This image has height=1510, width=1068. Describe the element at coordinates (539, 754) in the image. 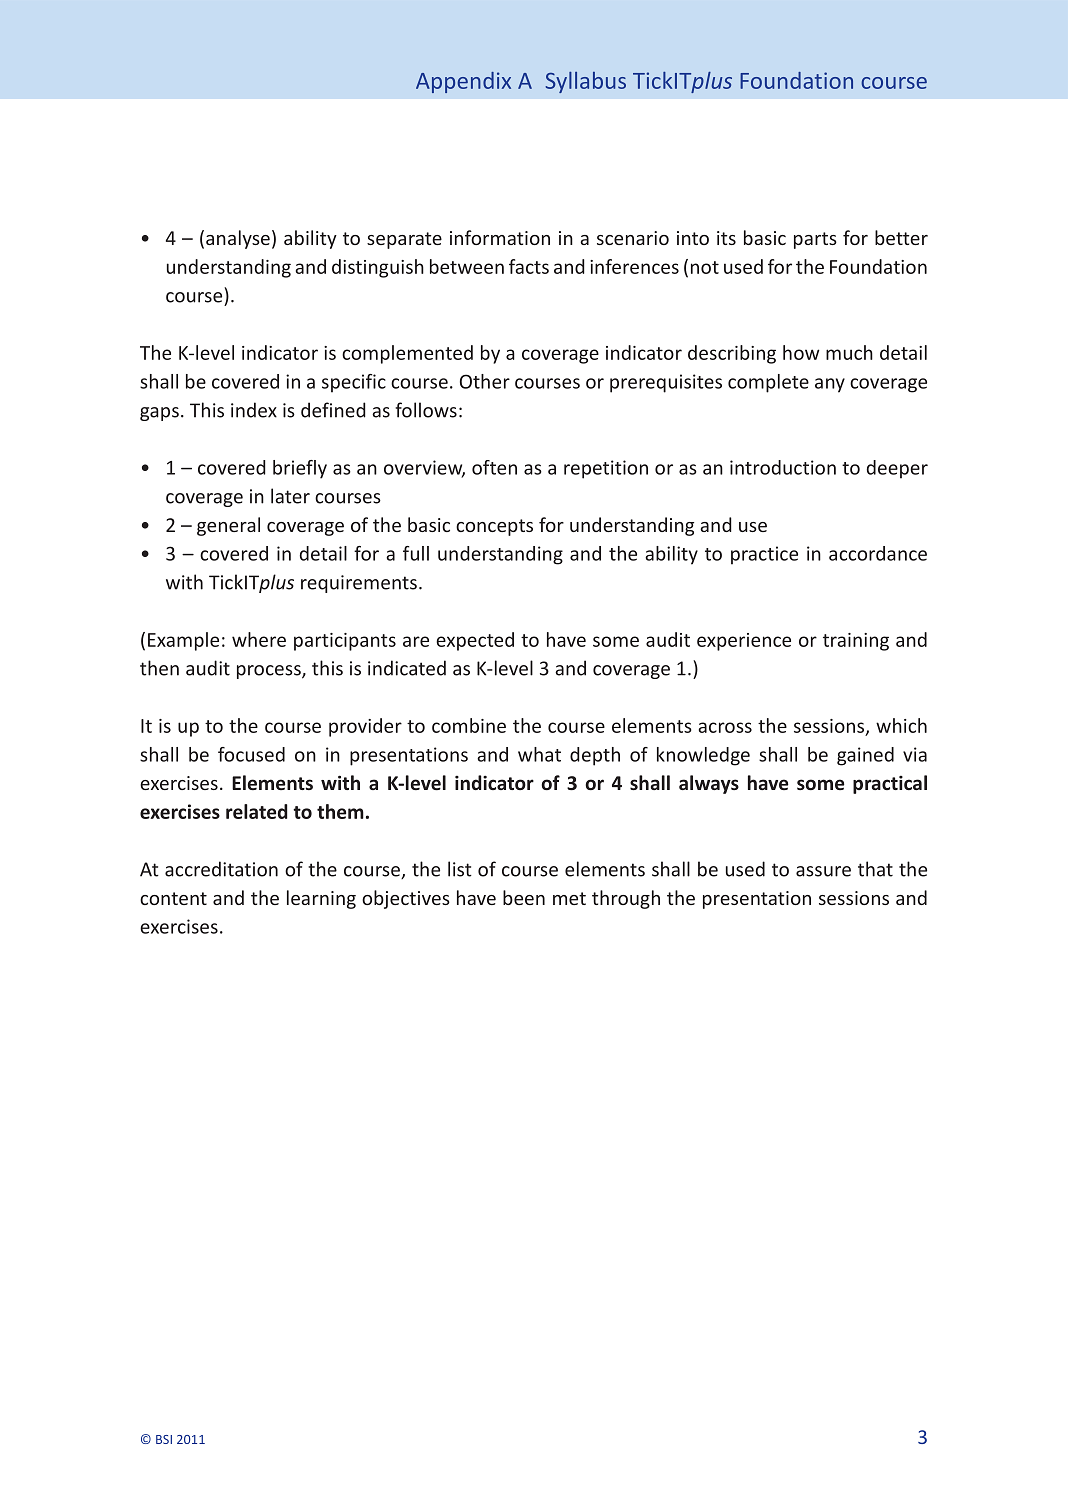

I see `what` at that location.
